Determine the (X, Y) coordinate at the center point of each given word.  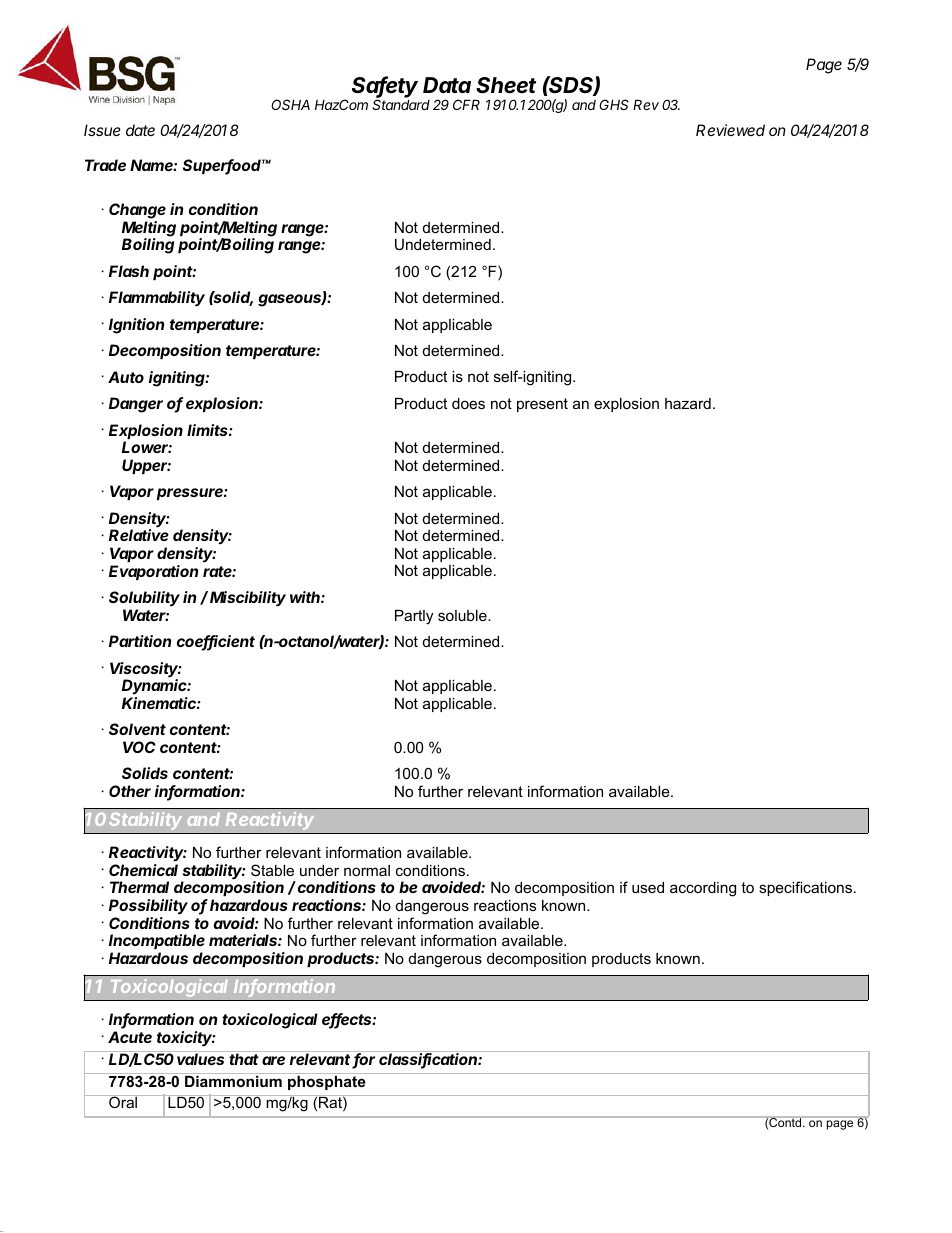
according (703, 889)
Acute (130, 1037)
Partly (414, 617)
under (319, 870)
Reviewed (730, 130)
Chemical (143, 870)
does (468, 403)
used (648, 887)
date (140, 130)
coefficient (216, 642)
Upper (146, 466)
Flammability (157, 299)
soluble (463, 615)
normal (367, 870)
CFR (466, 104)
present (542, 405)
